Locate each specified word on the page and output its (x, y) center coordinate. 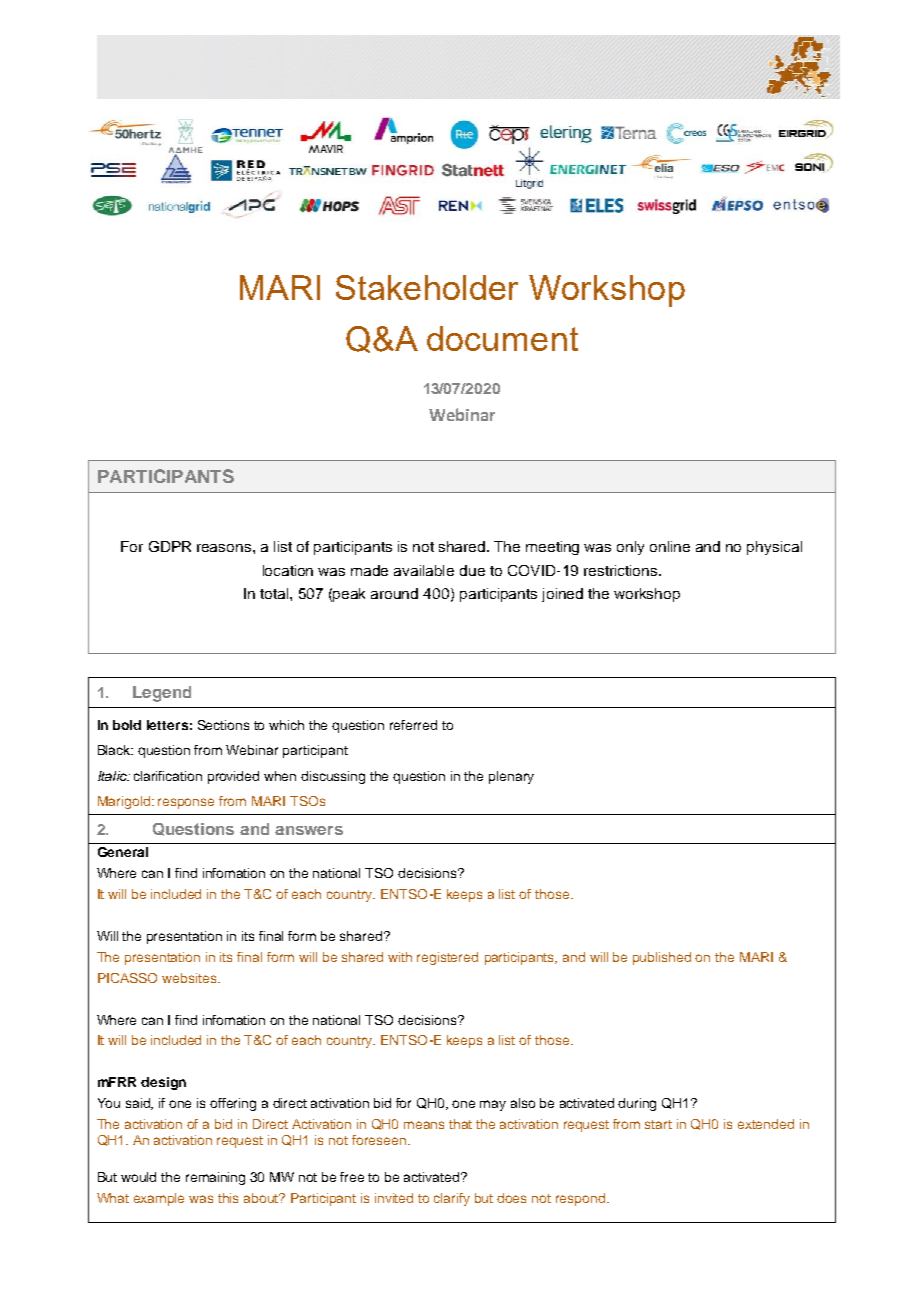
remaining (215, 1178)
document (502, 338)
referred (413, 725)
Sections (223, 725)
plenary (511, 777)
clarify (452, 1199)
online (670, 546)
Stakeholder (427, 287)
